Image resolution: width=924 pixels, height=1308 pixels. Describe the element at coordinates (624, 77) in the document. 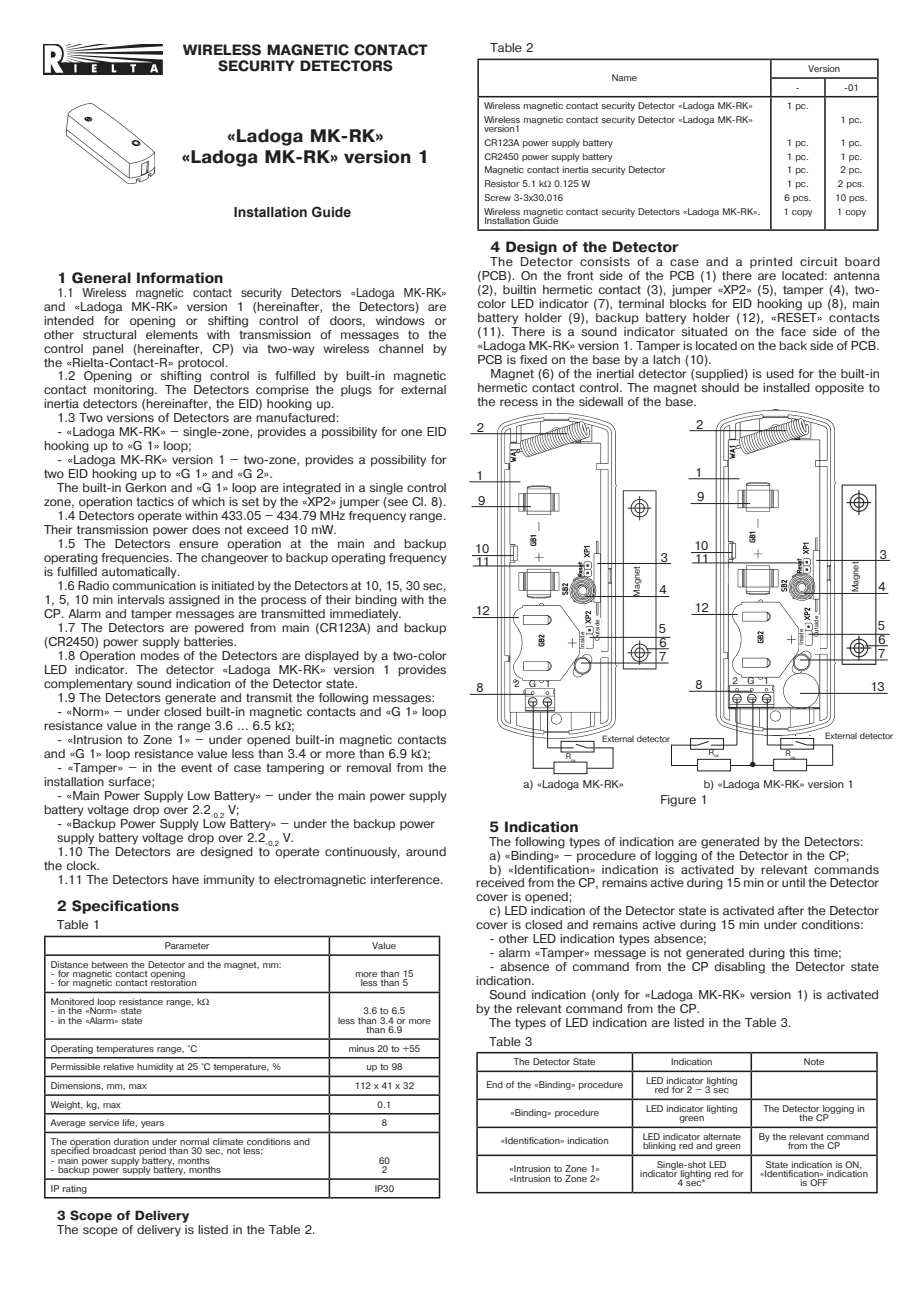

I see `Name` at that location.
